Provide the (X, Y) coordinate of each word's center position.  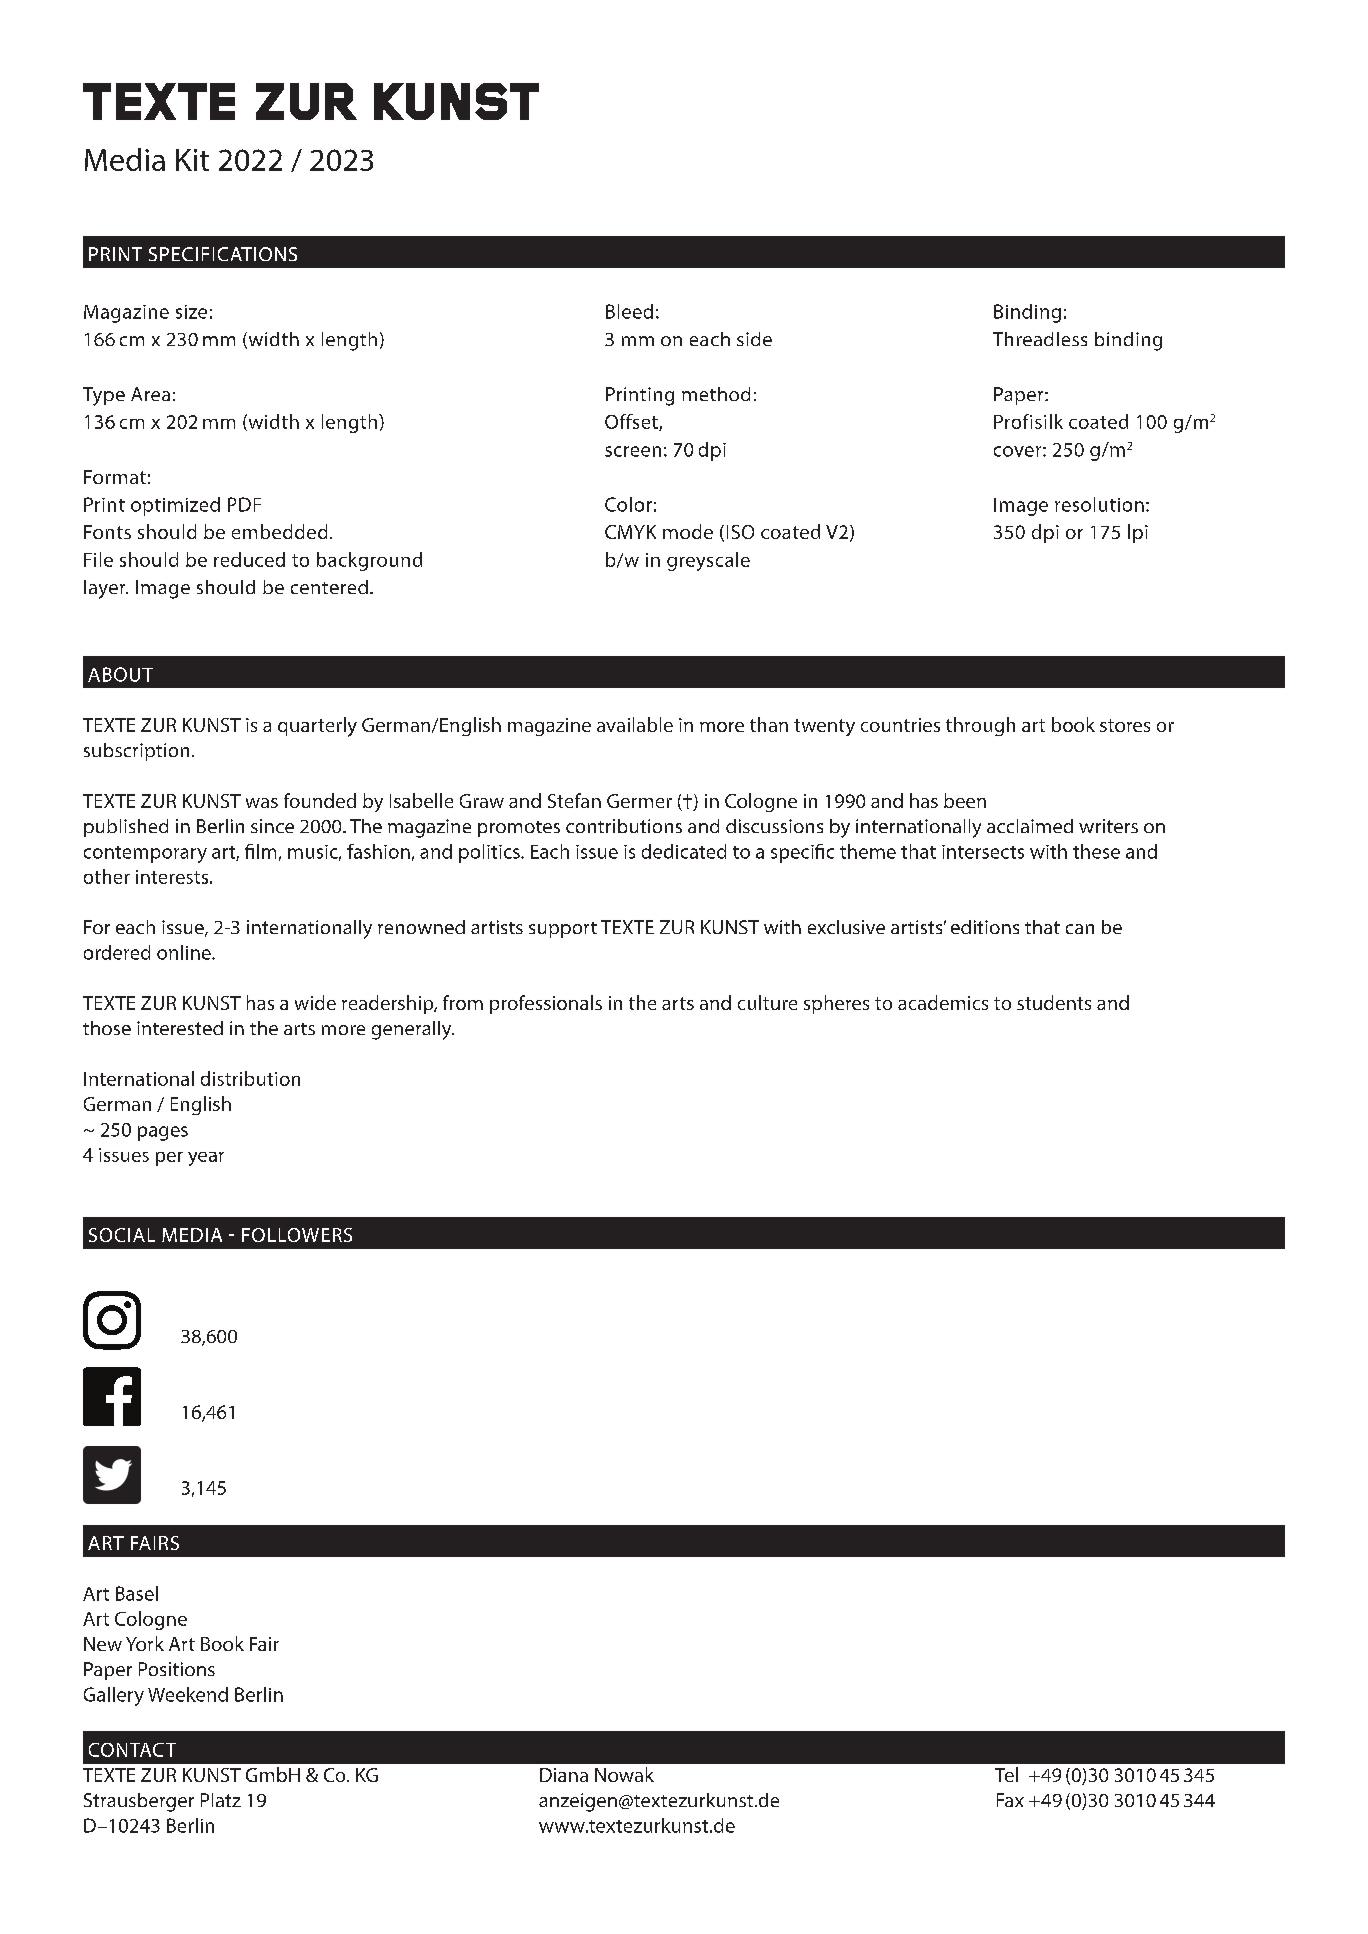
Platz (221, 1800)
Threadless (1040, 339)
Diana (564, 1775)
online (185, 952)
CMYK (630, 532)
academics (943, 1002)
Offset (632, 422)
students (1054, 1002)
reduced (249, 559)
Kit (192, 160)
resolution (1099, 504)
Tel (1006, 1774)
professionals (546, 1004)
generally (413, 1030)
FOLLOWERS (297, 1235)
